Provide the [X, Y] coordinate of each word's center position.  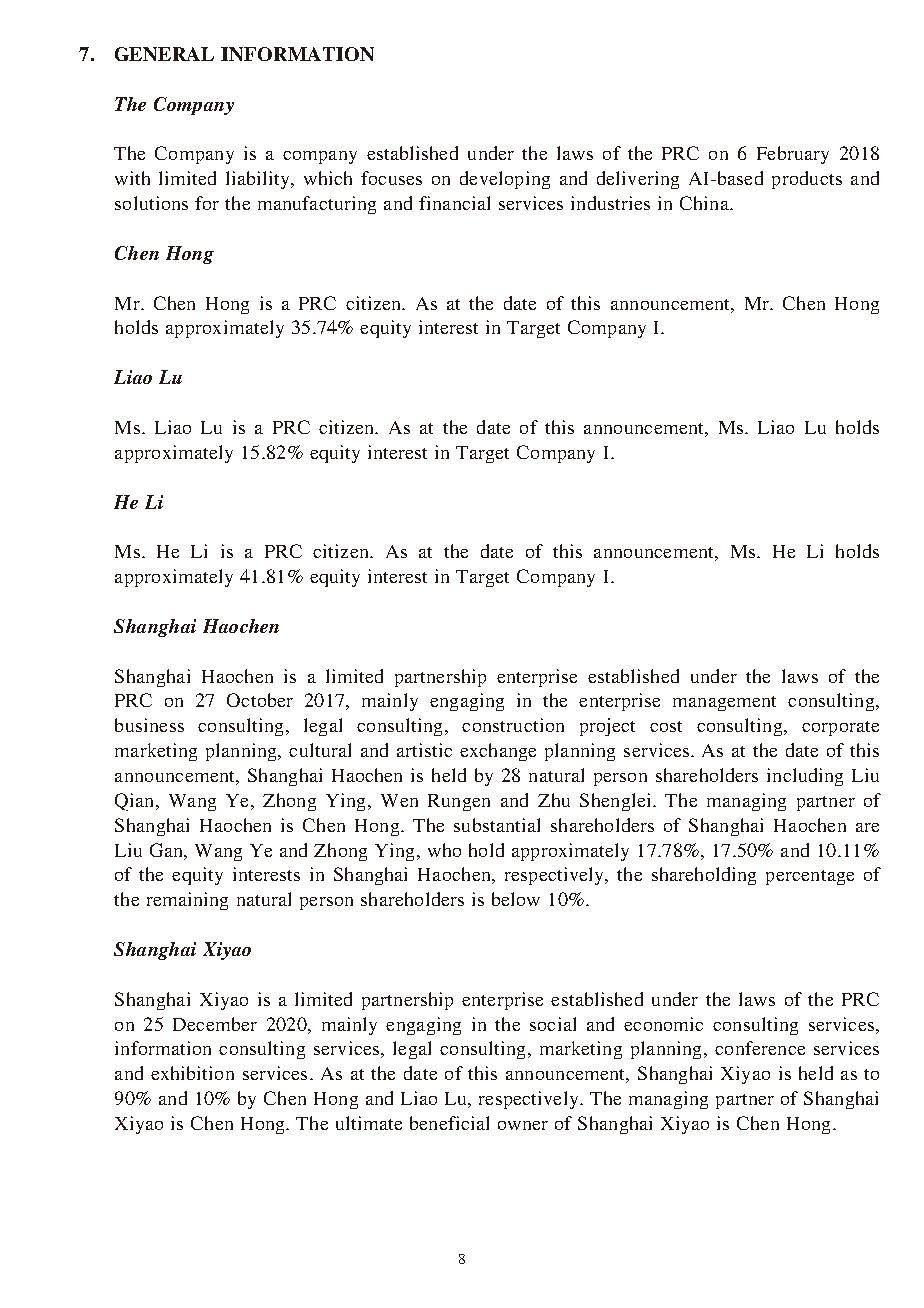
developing [505, 180]
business [149, 725]
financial [454, 203]
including [805, 777]
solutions [151, 203]
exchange [498, 752]
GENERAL [164, 54]
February [793, 155]
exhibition [192, 1073]
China [705, 203]
